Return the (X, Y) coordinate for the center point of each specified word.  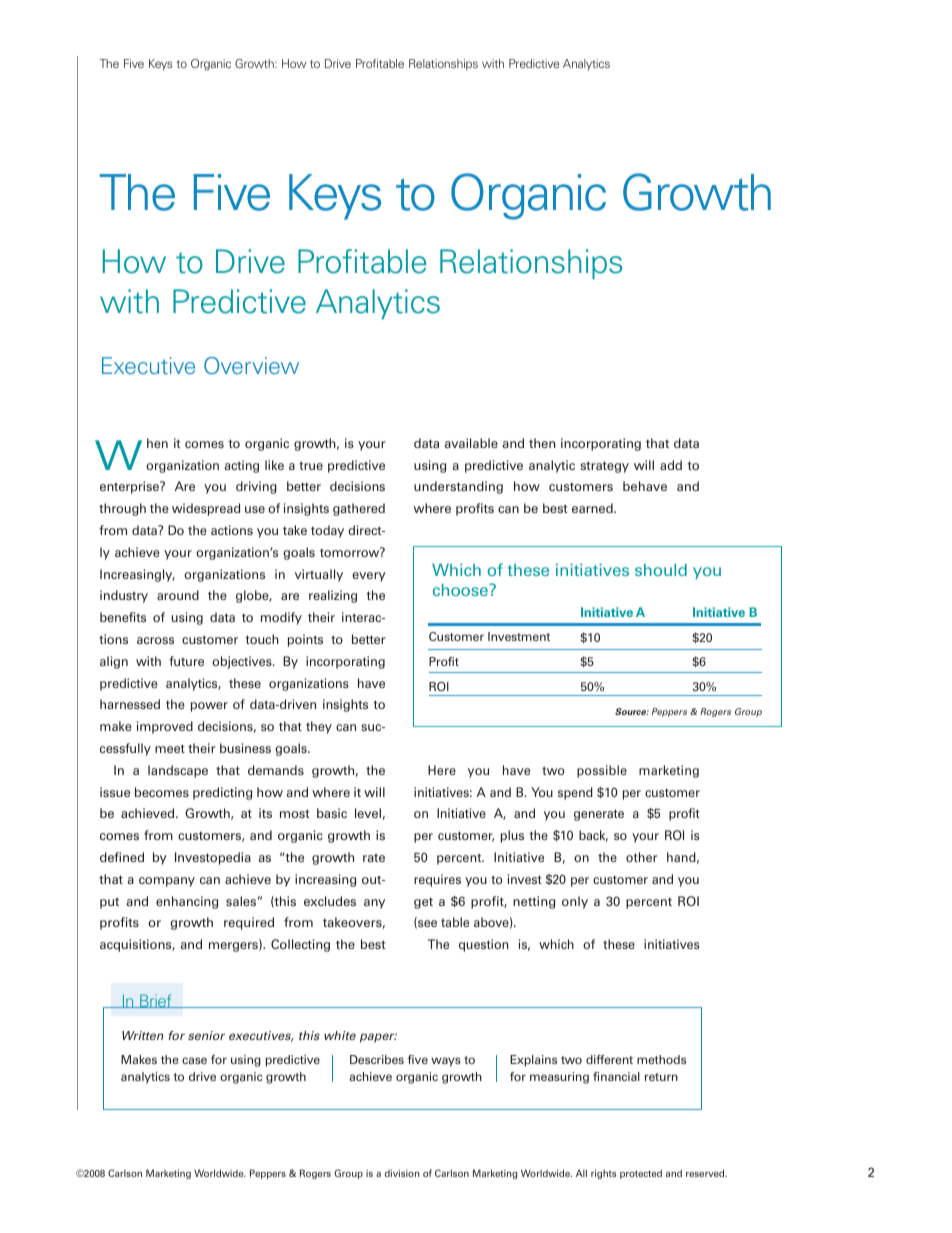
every (368, 577)
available (471, 443)
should (661, 569)
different (609, 1059)
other (641, 857)
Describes (377, 1059)
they (319, 727)
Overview (251, 365)
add (671, 465)
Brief (156, 1001)
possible (602, 771)
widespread (206, 509)
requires (437, 880)
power (209, 707)
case (194, 1060)
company (167, 882)
